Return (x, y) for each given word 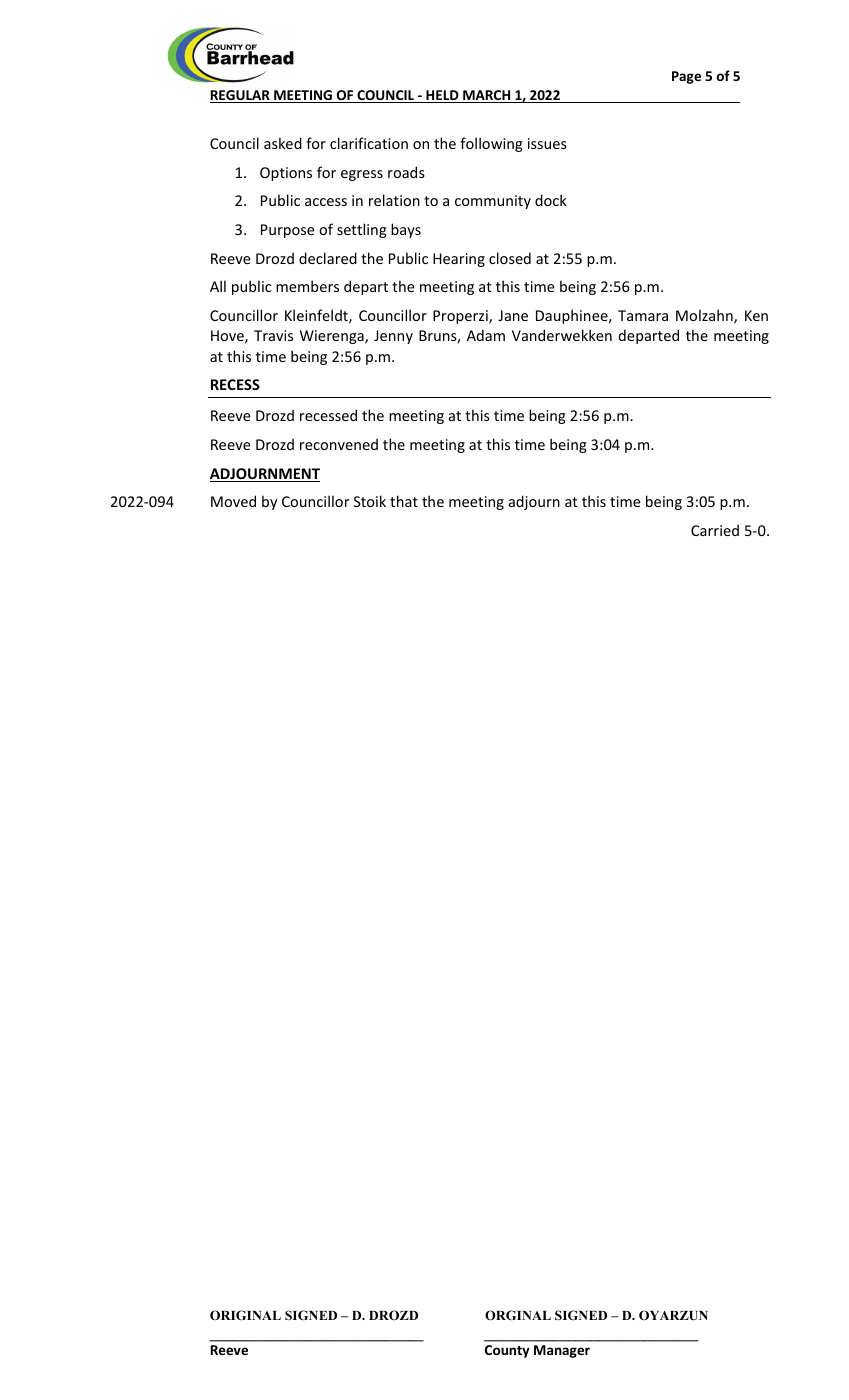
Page (686, 77)
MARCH (487, 96)
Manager (562, 1351)
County (507, 1351)
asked (283, 143)
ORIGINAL (245, 1315)
